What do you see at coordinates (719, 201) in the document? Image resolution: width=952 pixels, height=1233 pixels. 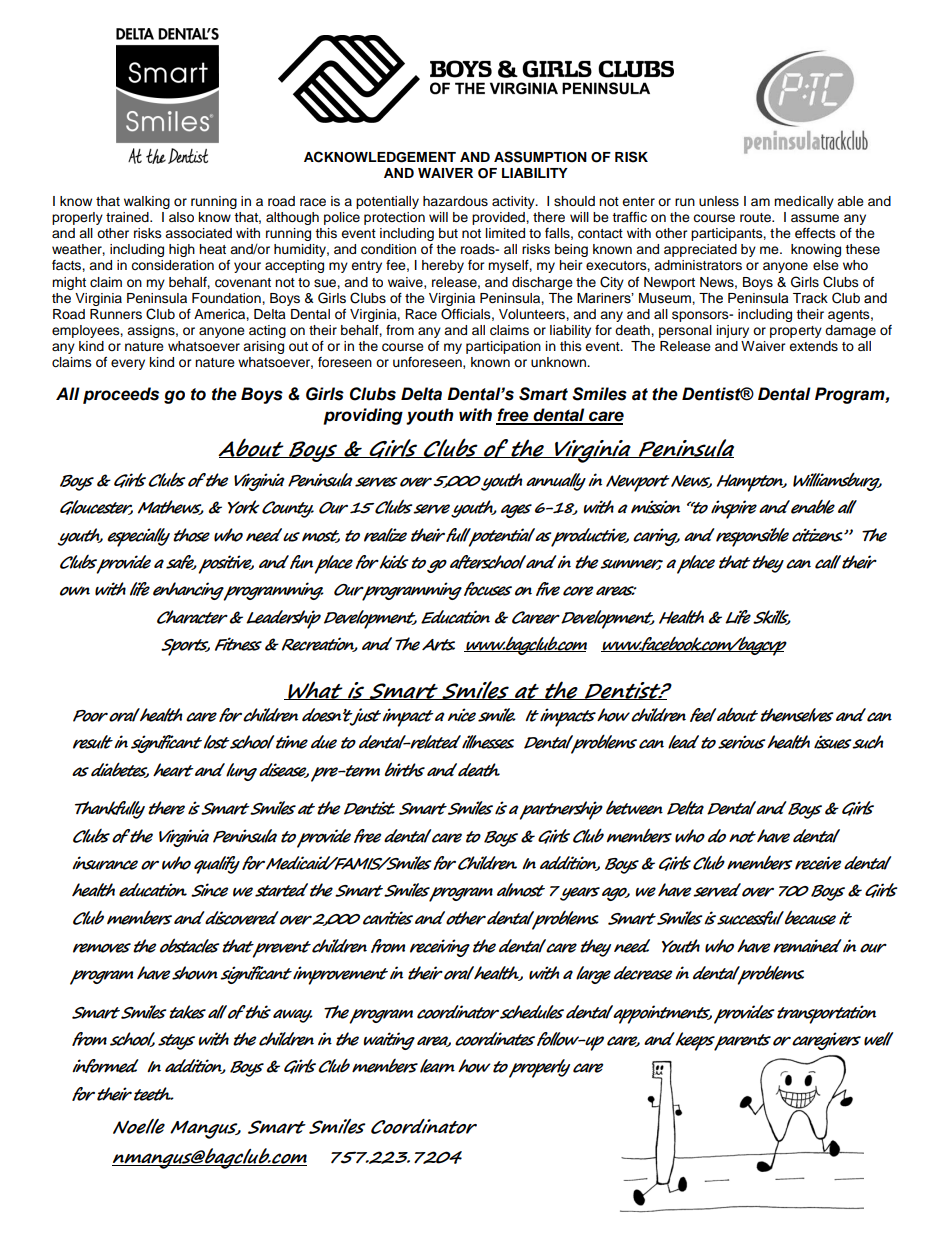 I see `unless` at bounding box center [719, 201].
